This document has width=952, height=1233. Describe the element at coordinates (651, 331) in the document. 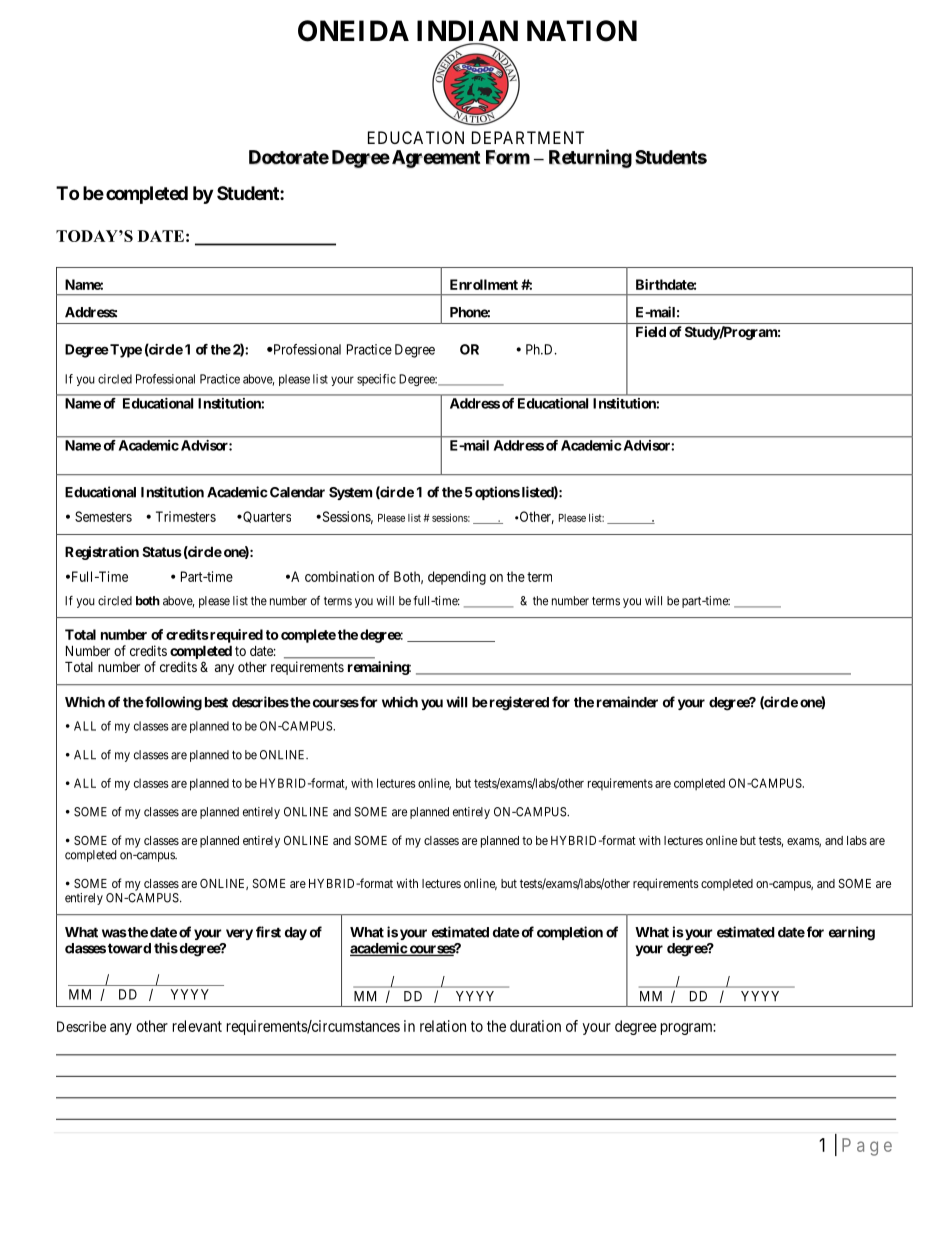

I see `Field` at that location.
